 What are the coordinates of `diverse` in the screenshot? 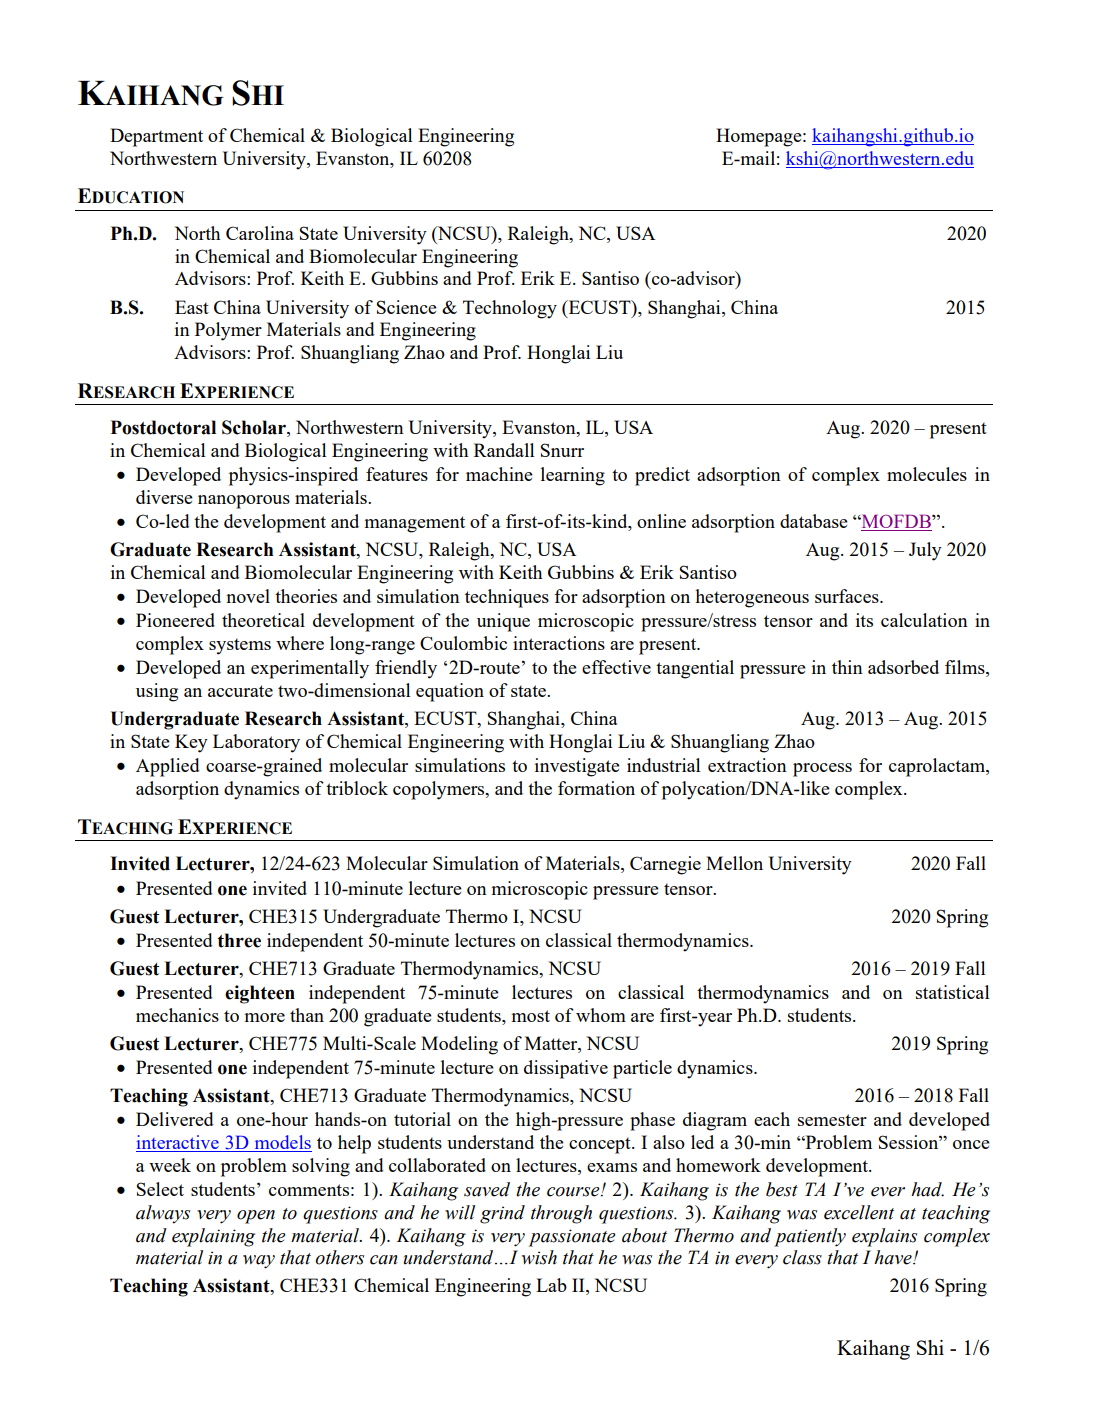 It's located at (164, 497).
